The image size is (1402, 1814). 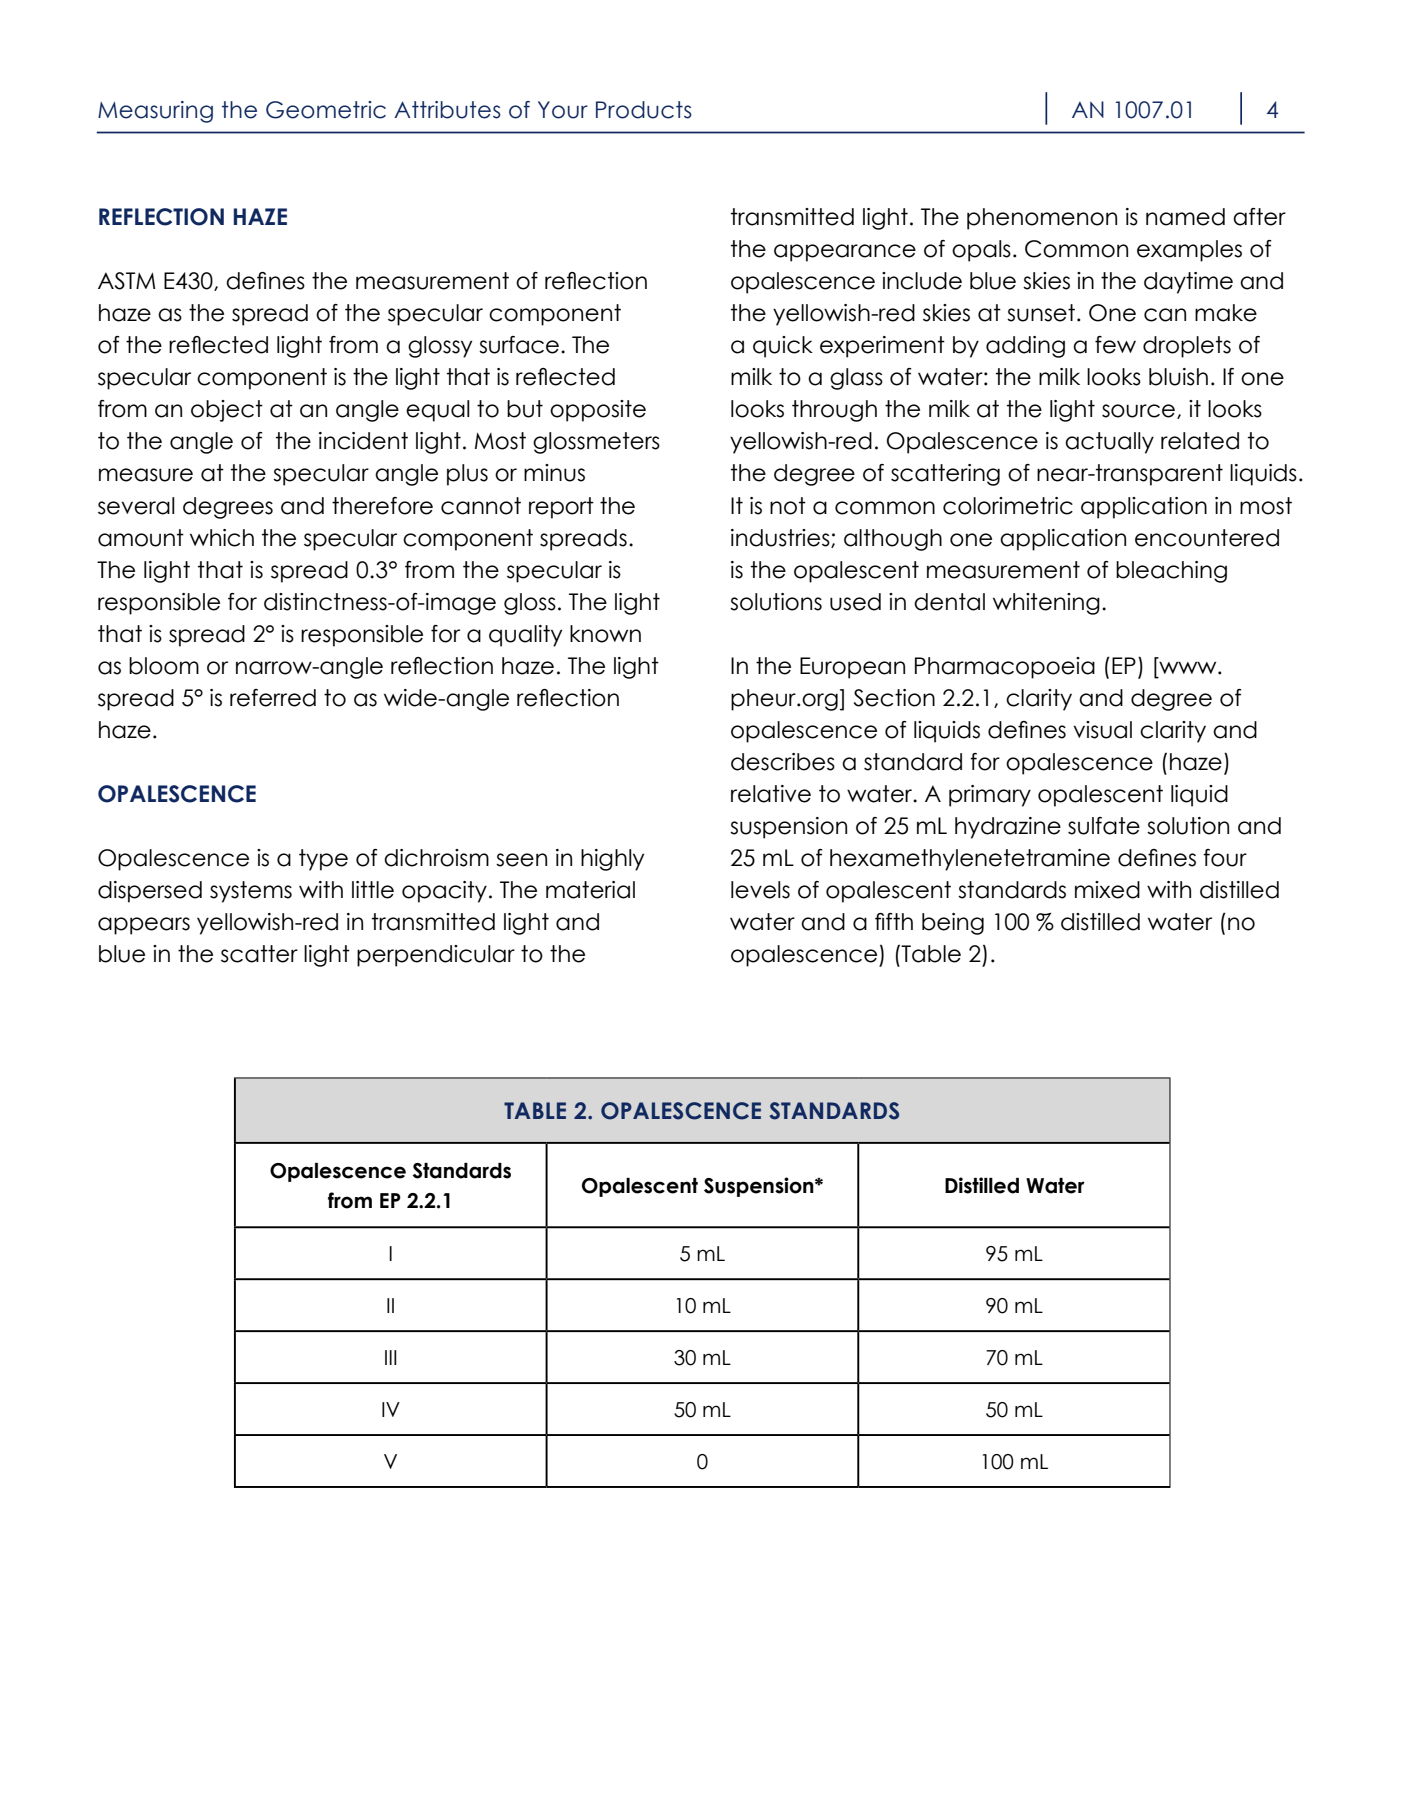 I want to click on levels, so click(x=760, y=890).
